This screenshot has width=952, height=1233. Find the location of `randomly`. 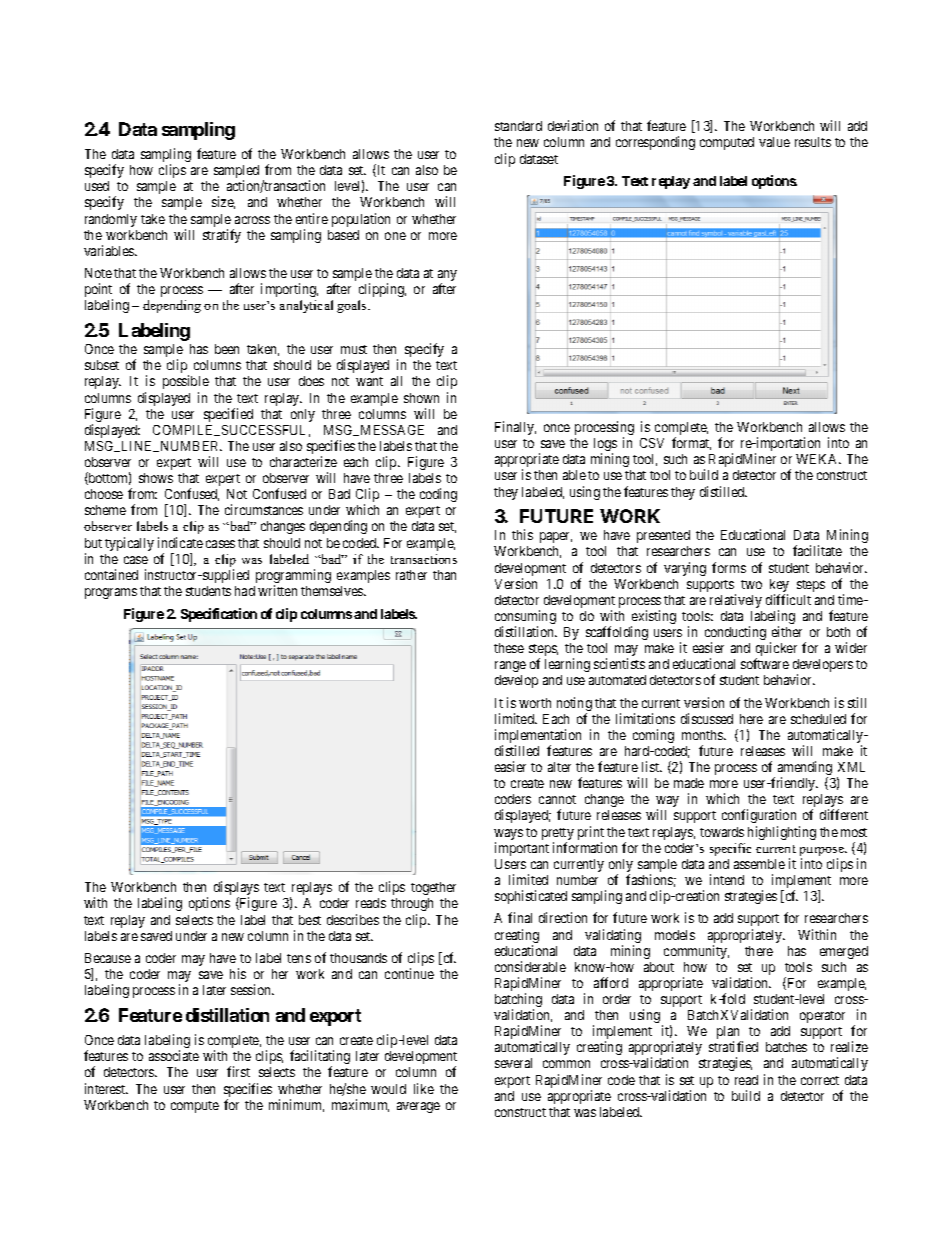

randomly is located at coordinates (111, 220).
